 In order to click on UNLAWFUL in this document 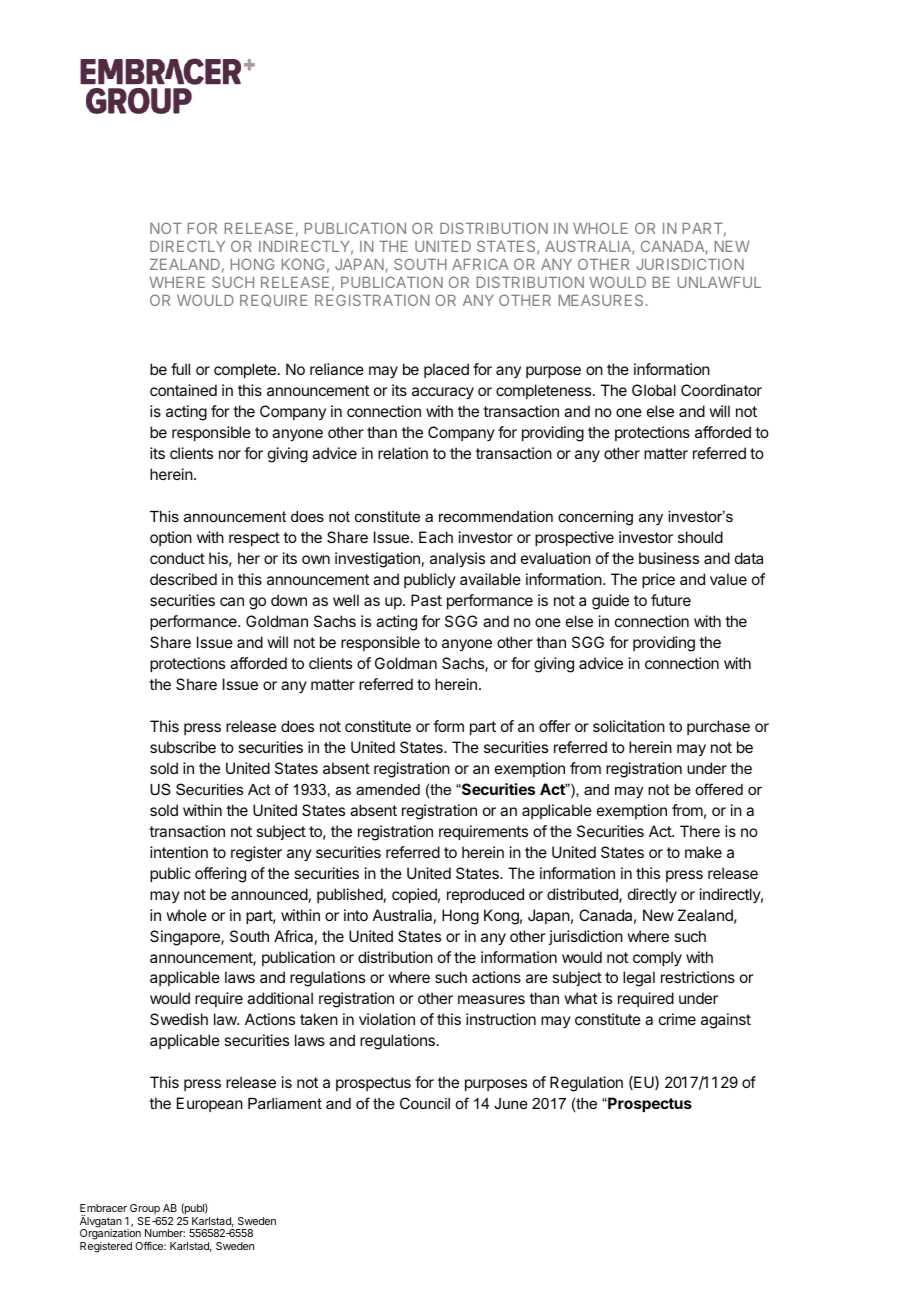, I will do `click(719, 282)`.
